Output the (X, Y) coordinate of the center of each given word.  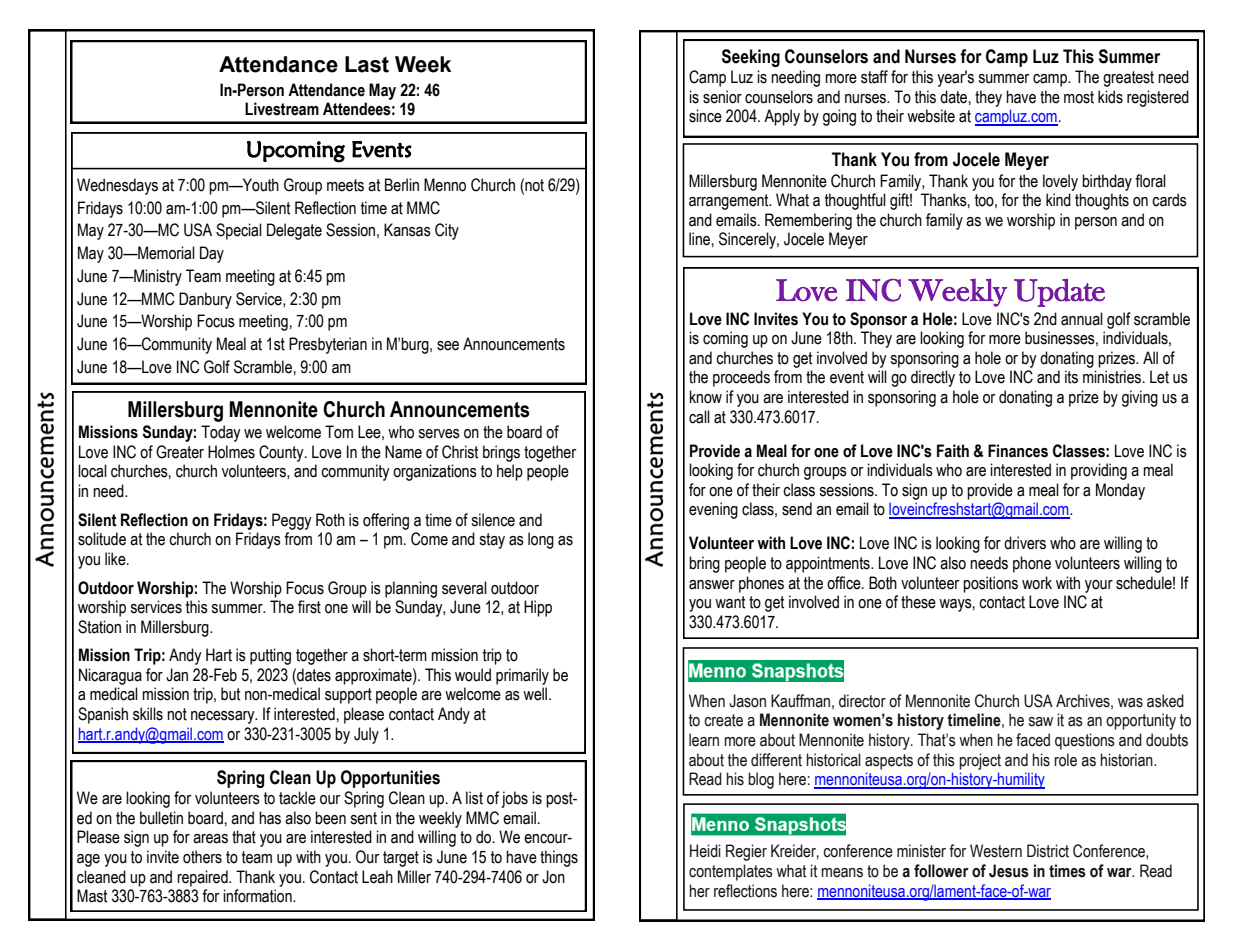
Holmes (231, 452)
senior (722, 97)
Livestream (282, 109)
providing (1099, 471)
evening (713, 510)
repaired (203, 878)
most (1079, 97)
